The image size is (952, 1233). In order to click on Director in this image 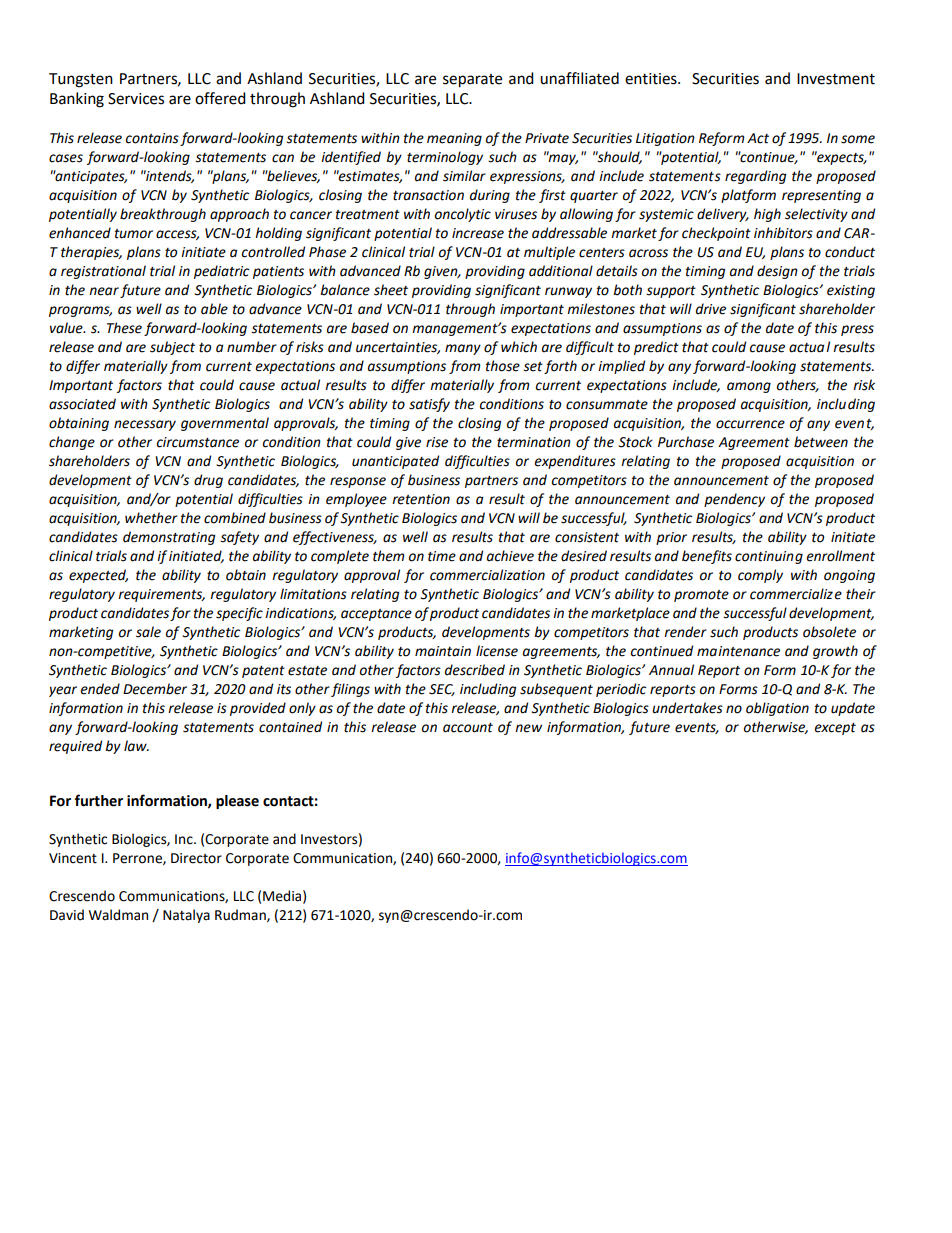, I will do `click(196, 858)`.
